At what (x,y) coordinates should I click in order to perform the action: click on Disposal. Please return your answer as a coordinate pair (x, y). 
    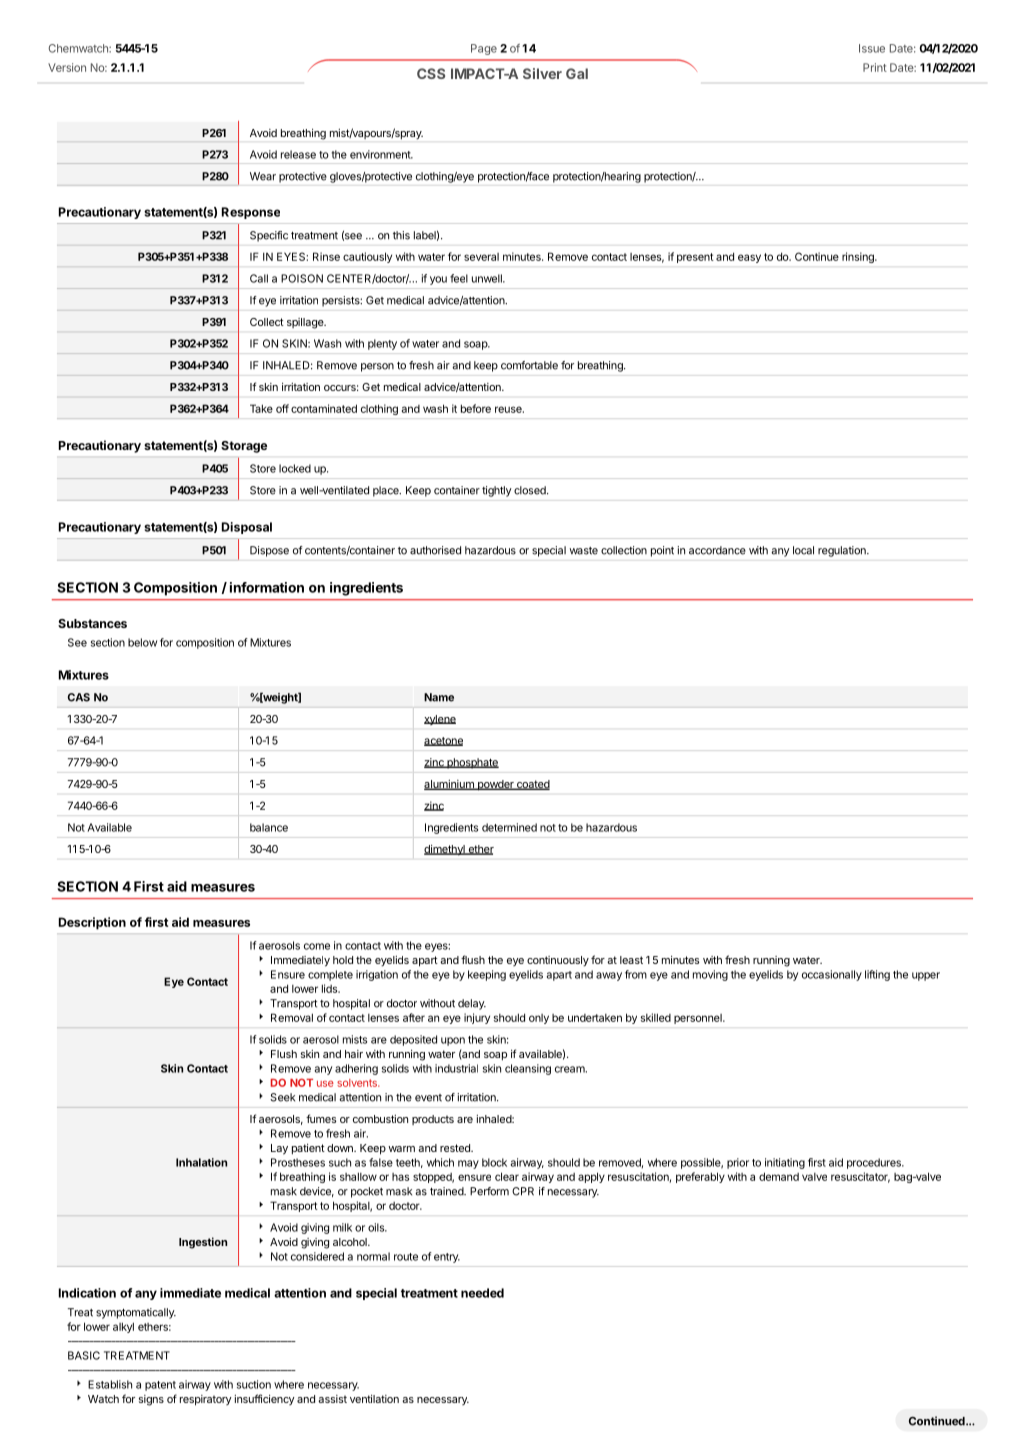
    Looking at the image, I should click on (247, 528).
